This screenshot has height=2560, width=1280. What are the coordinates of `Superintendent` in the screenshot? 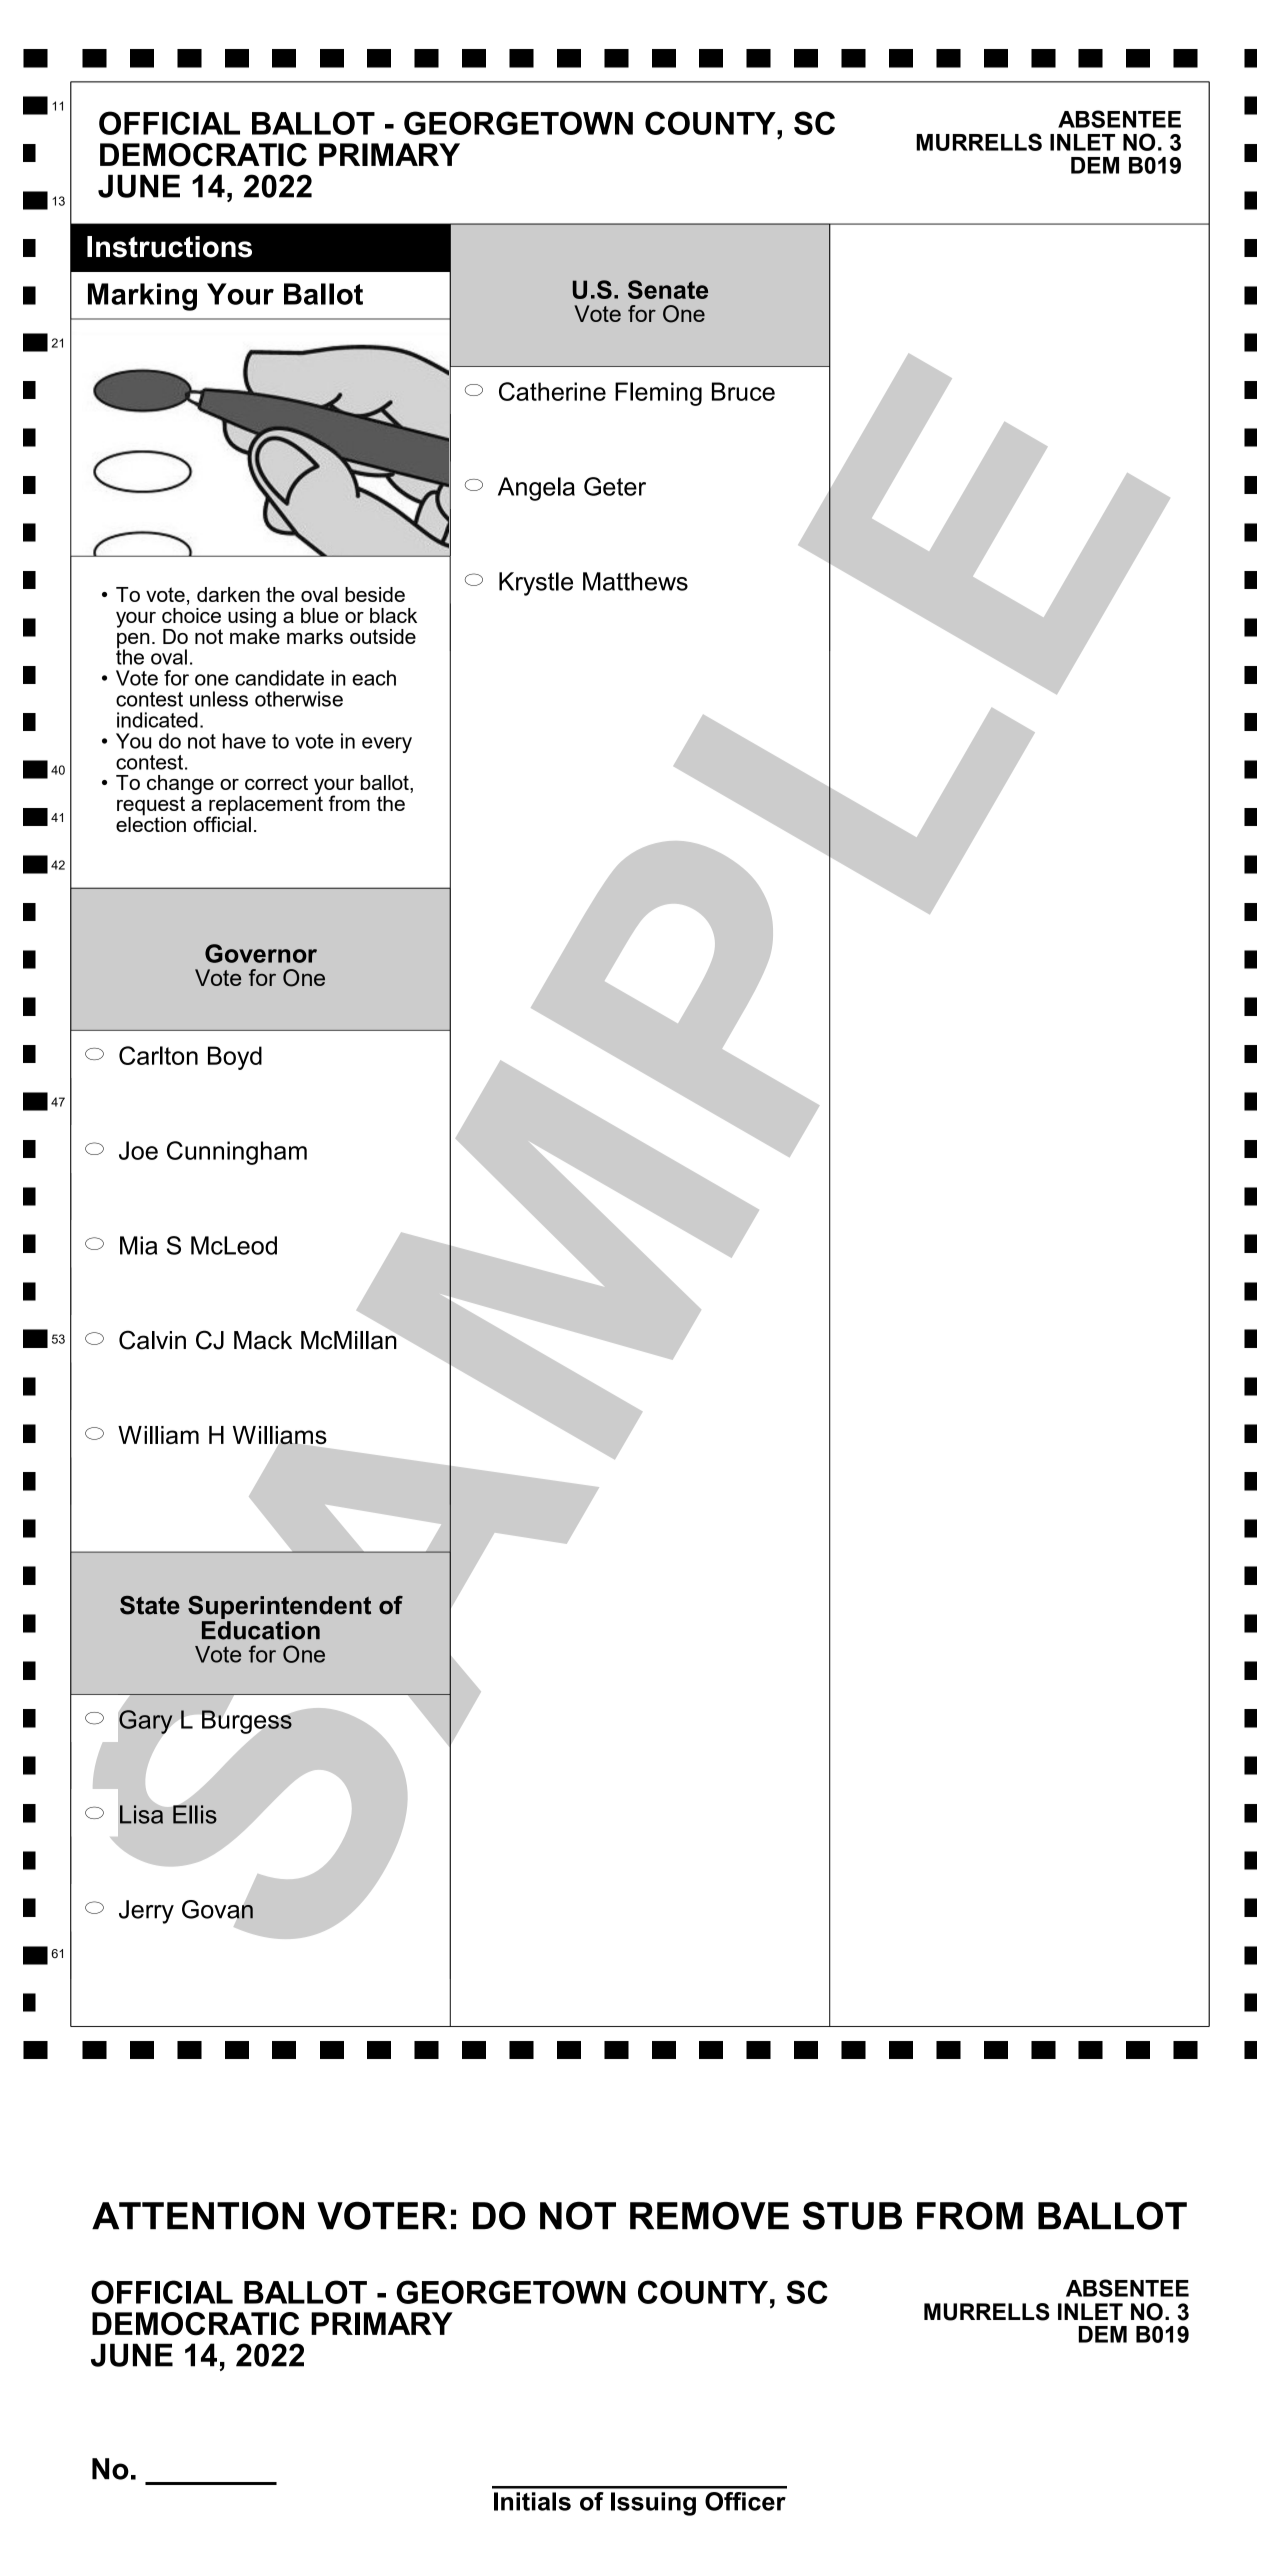 It's located at (279, 1607).
